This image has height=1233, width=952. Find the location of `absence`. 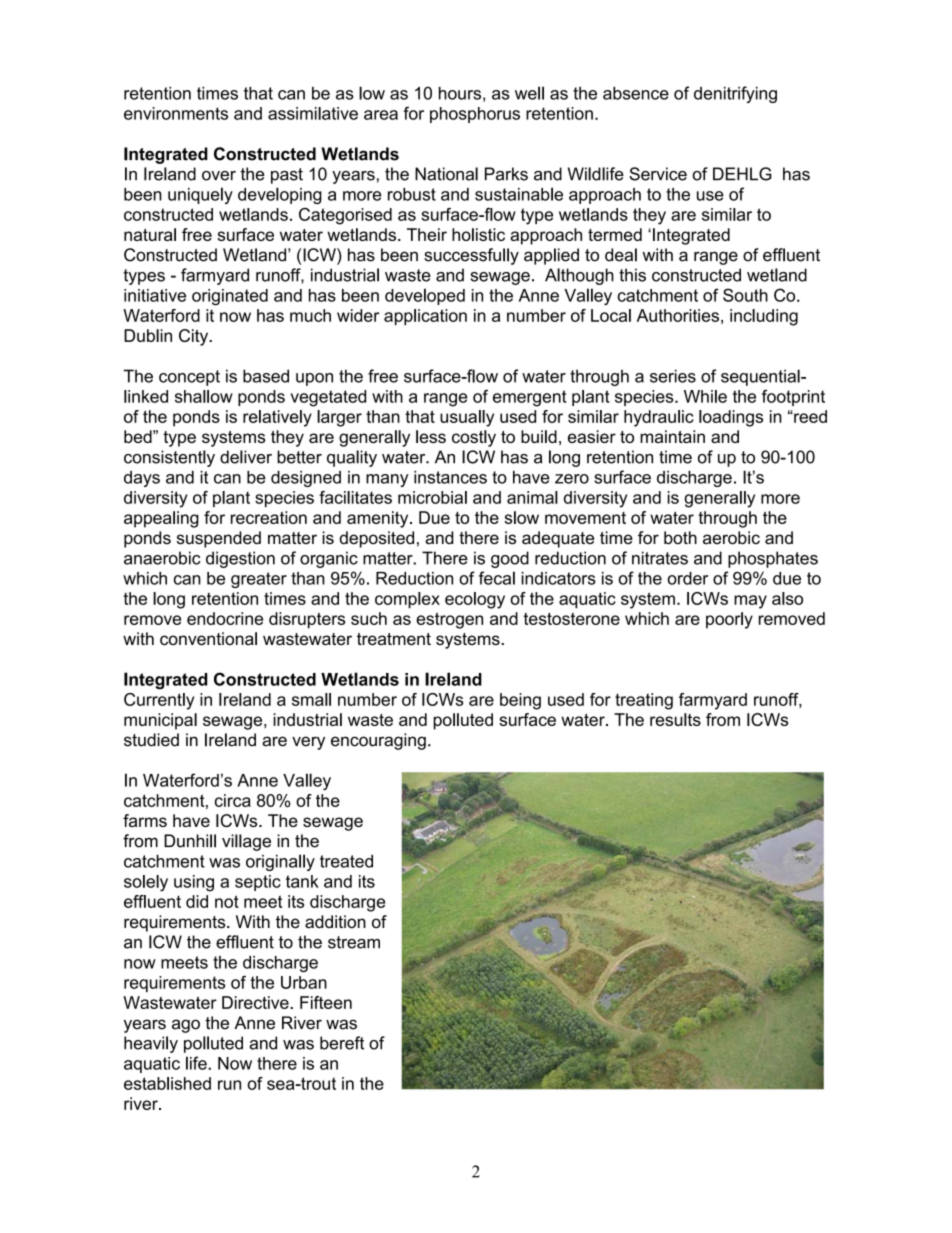

absence is located at coordinates (636, 93).
